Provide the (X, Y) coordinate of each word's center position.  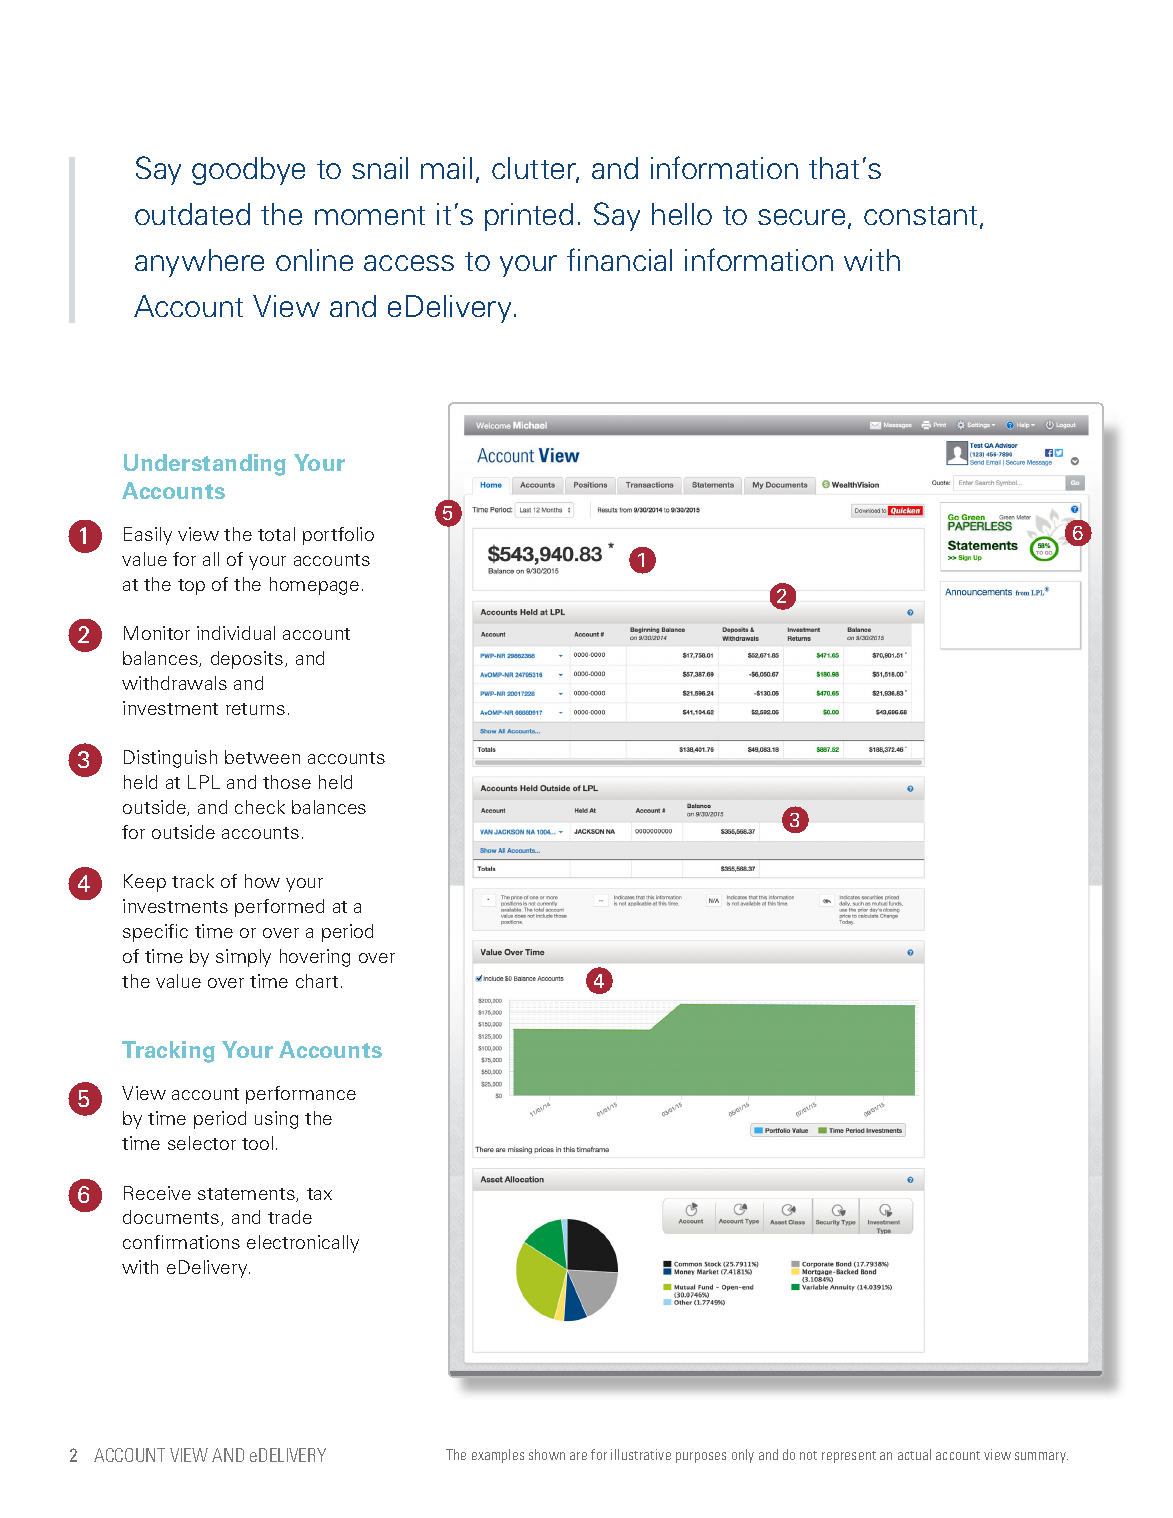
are (578, 1456)
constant (920, 215)
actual (914, 1454)
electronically (303, 1244)
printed (529, 217)
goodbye (248, 171)
